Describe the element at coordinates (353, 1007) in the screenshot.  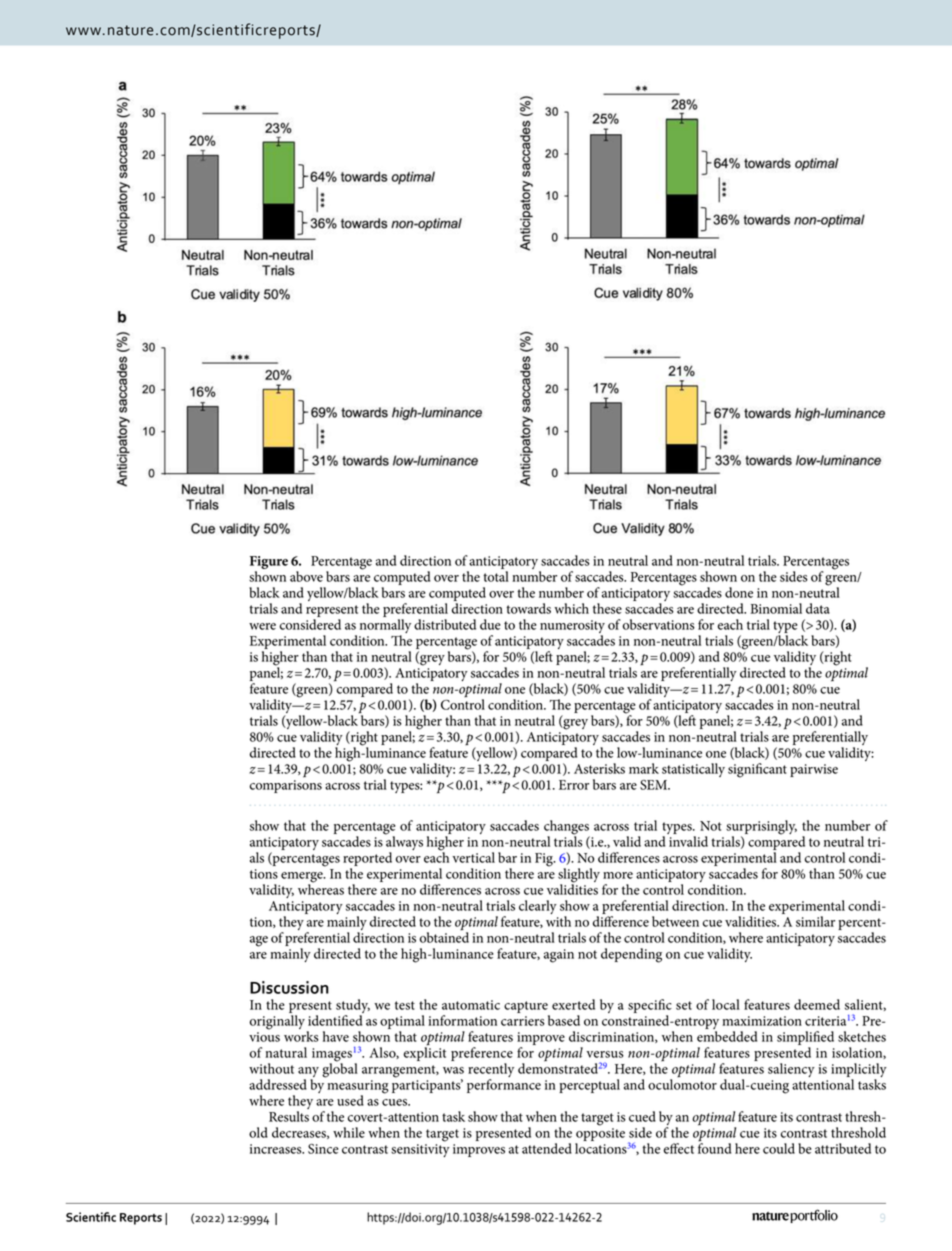
I see `study` at that location.
